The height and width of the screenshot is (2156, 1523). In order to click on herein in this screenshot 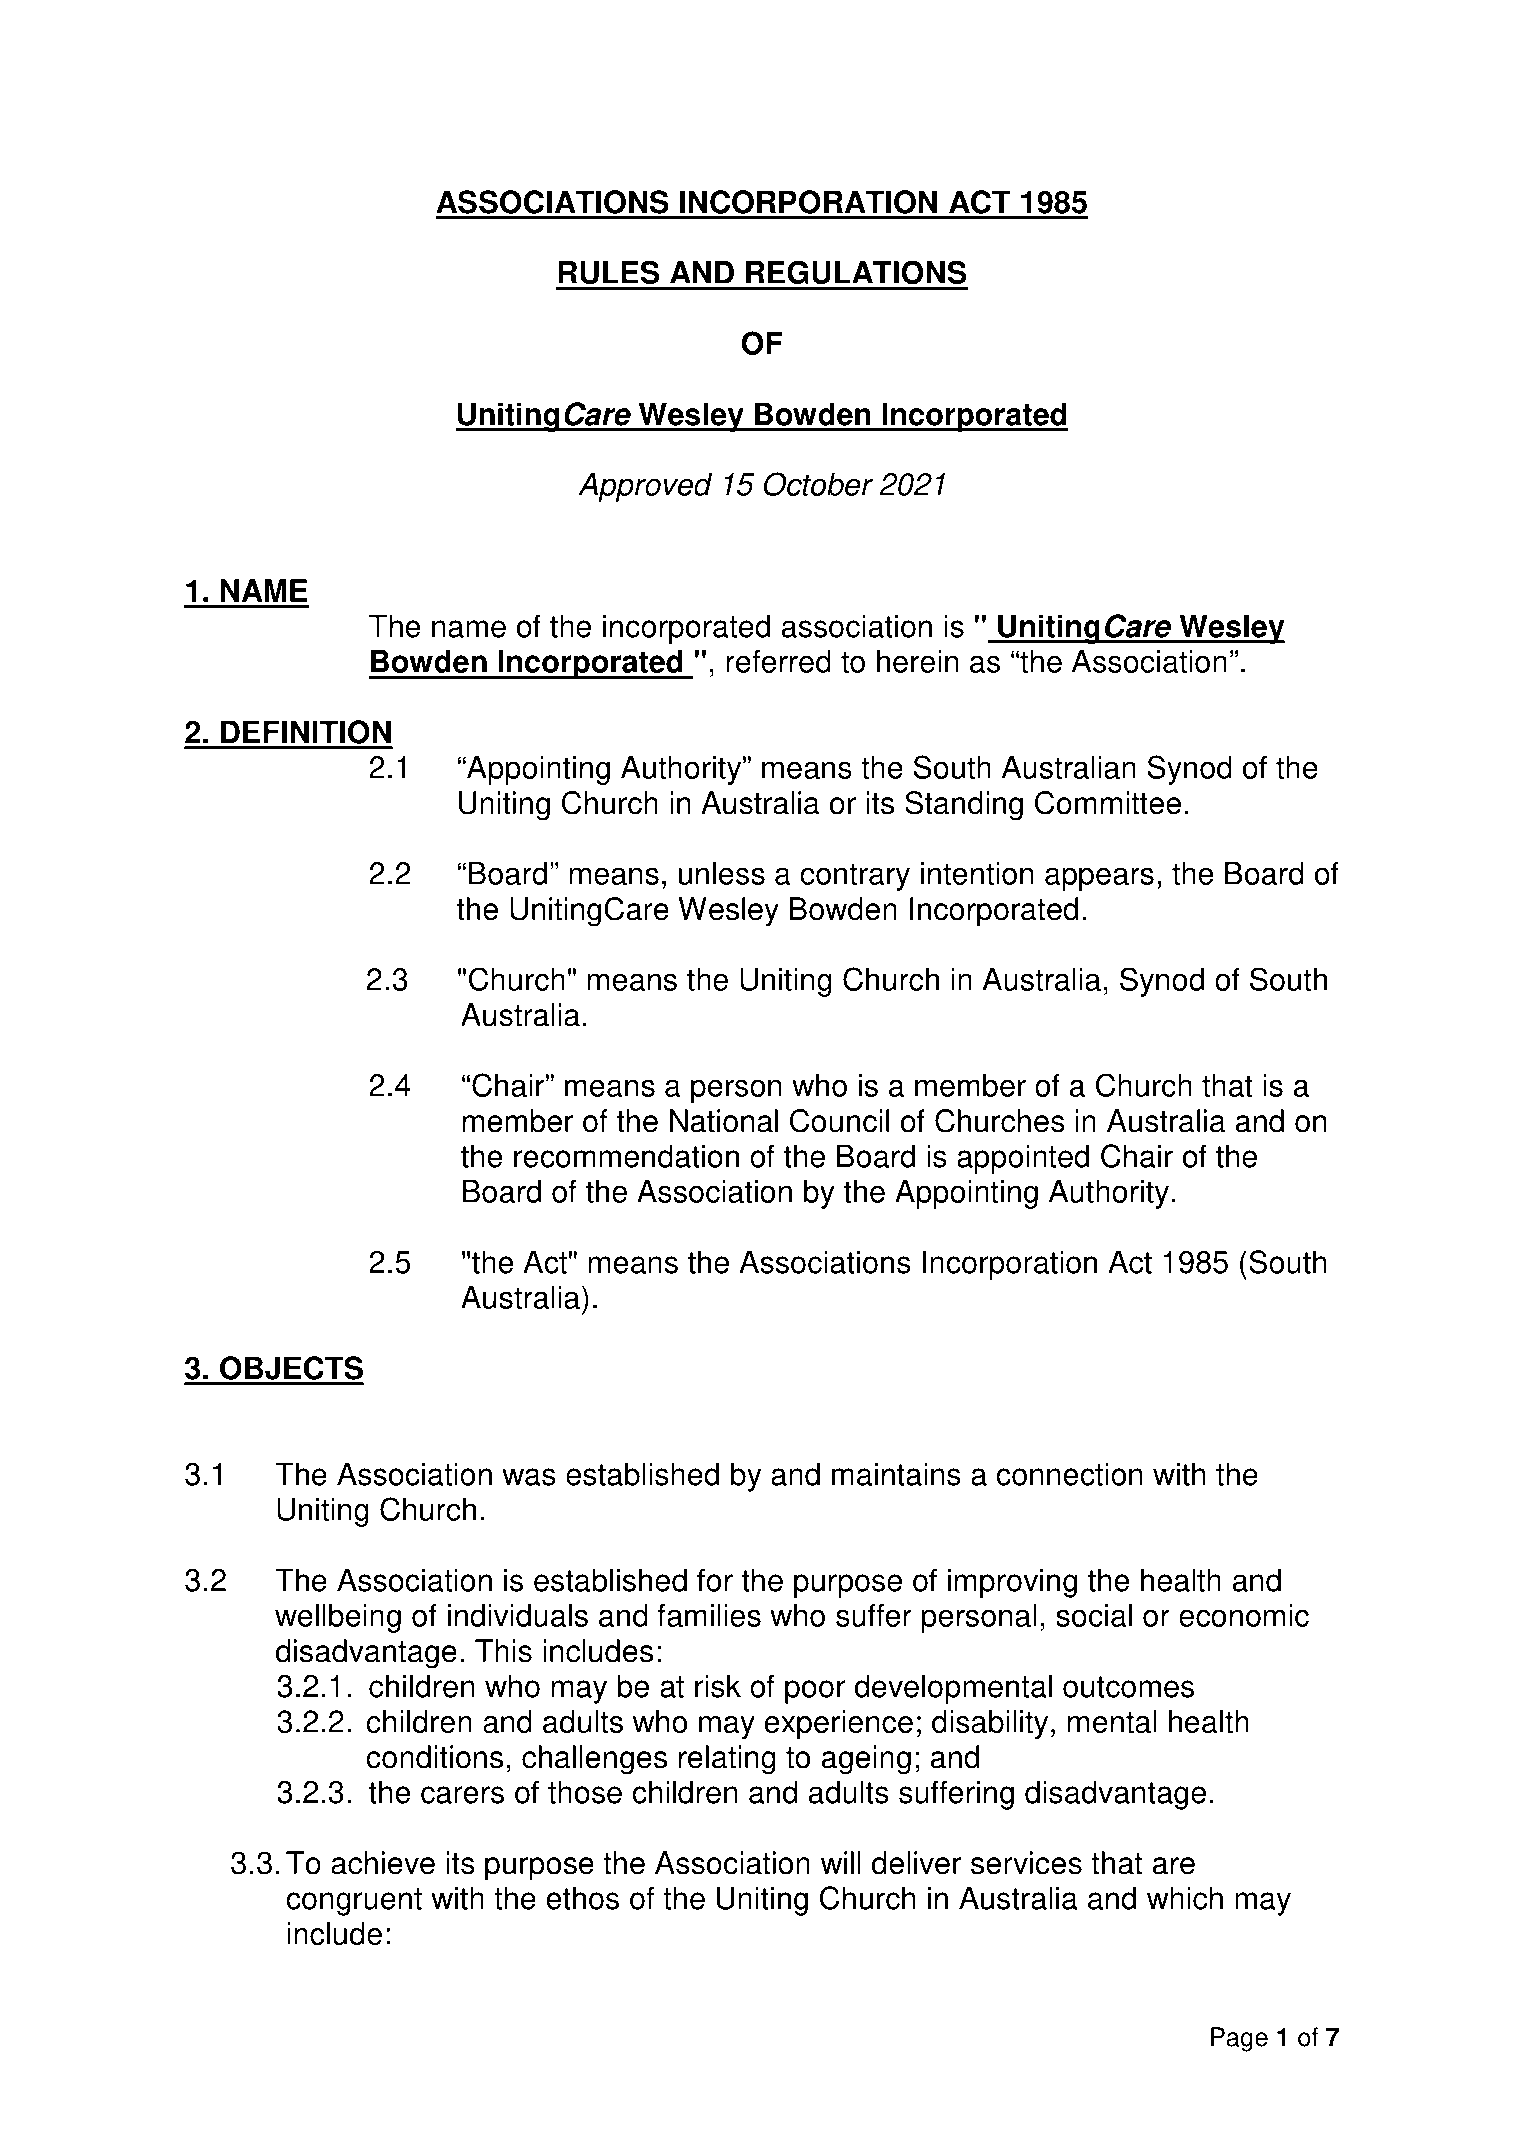, I will do `click(918, 661)`.
